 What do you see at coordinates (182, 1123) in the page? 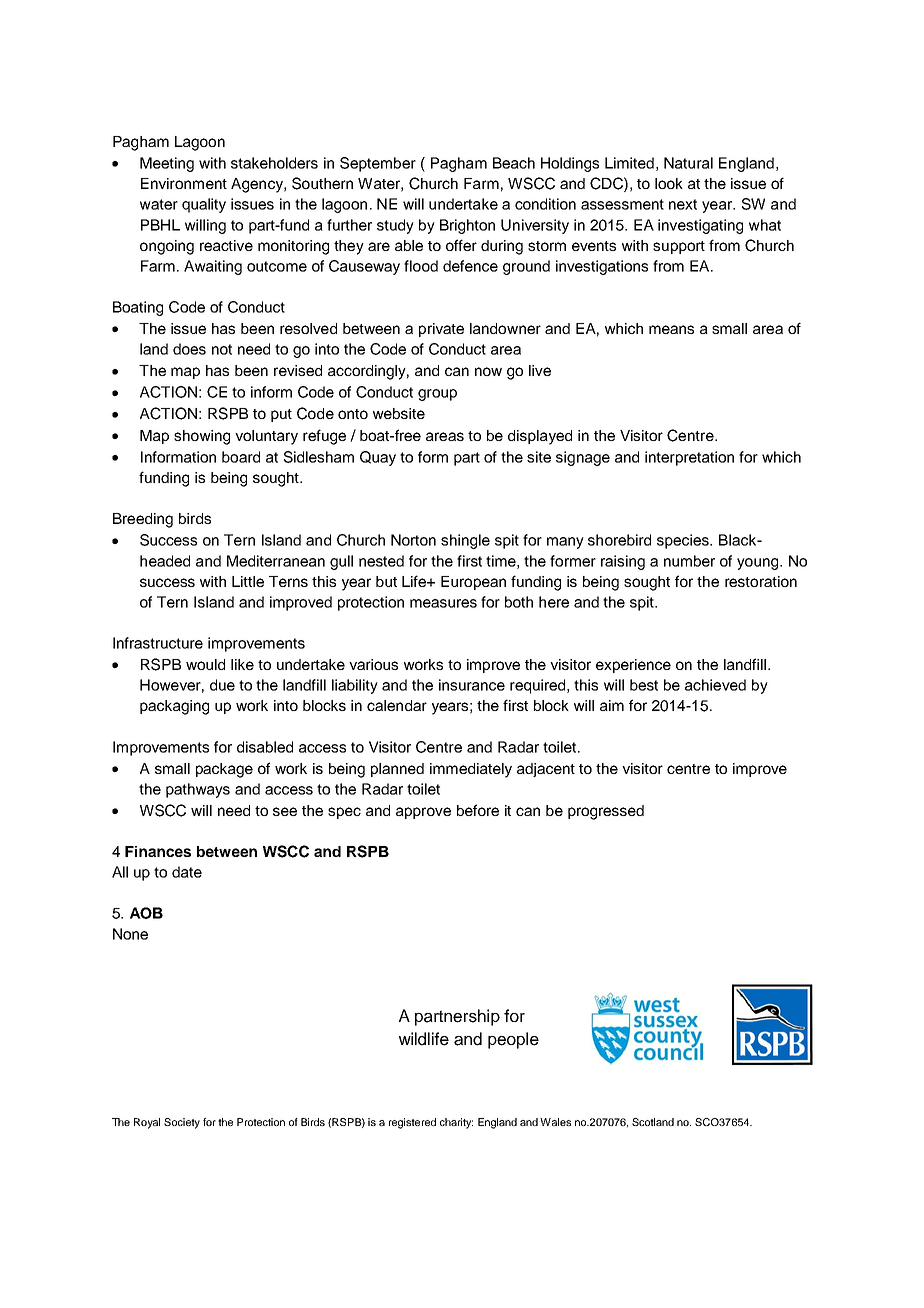
I see `Society` at bounding box center [182, 1123].
